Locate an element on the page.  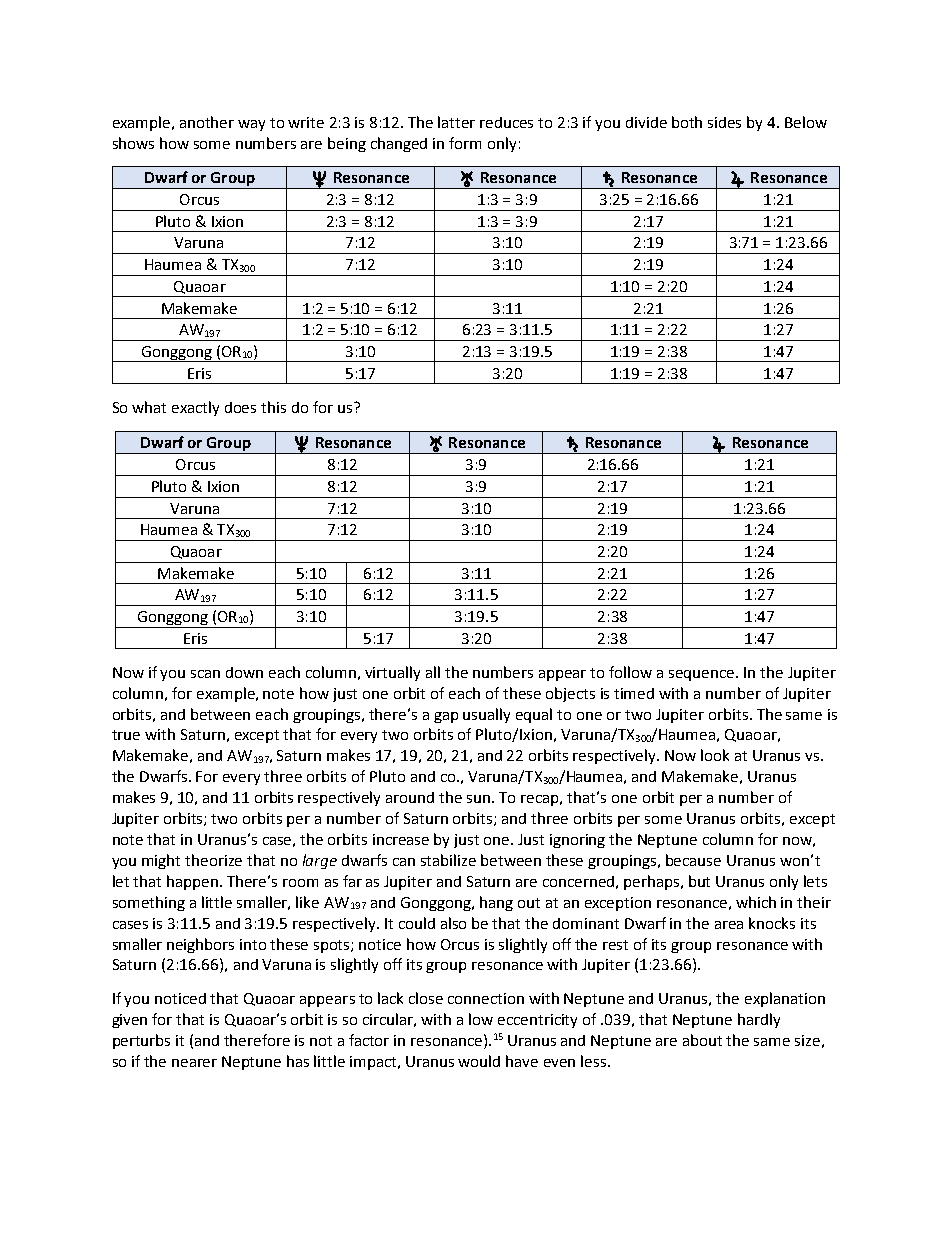
scan is located at coordinates (205, 674).
